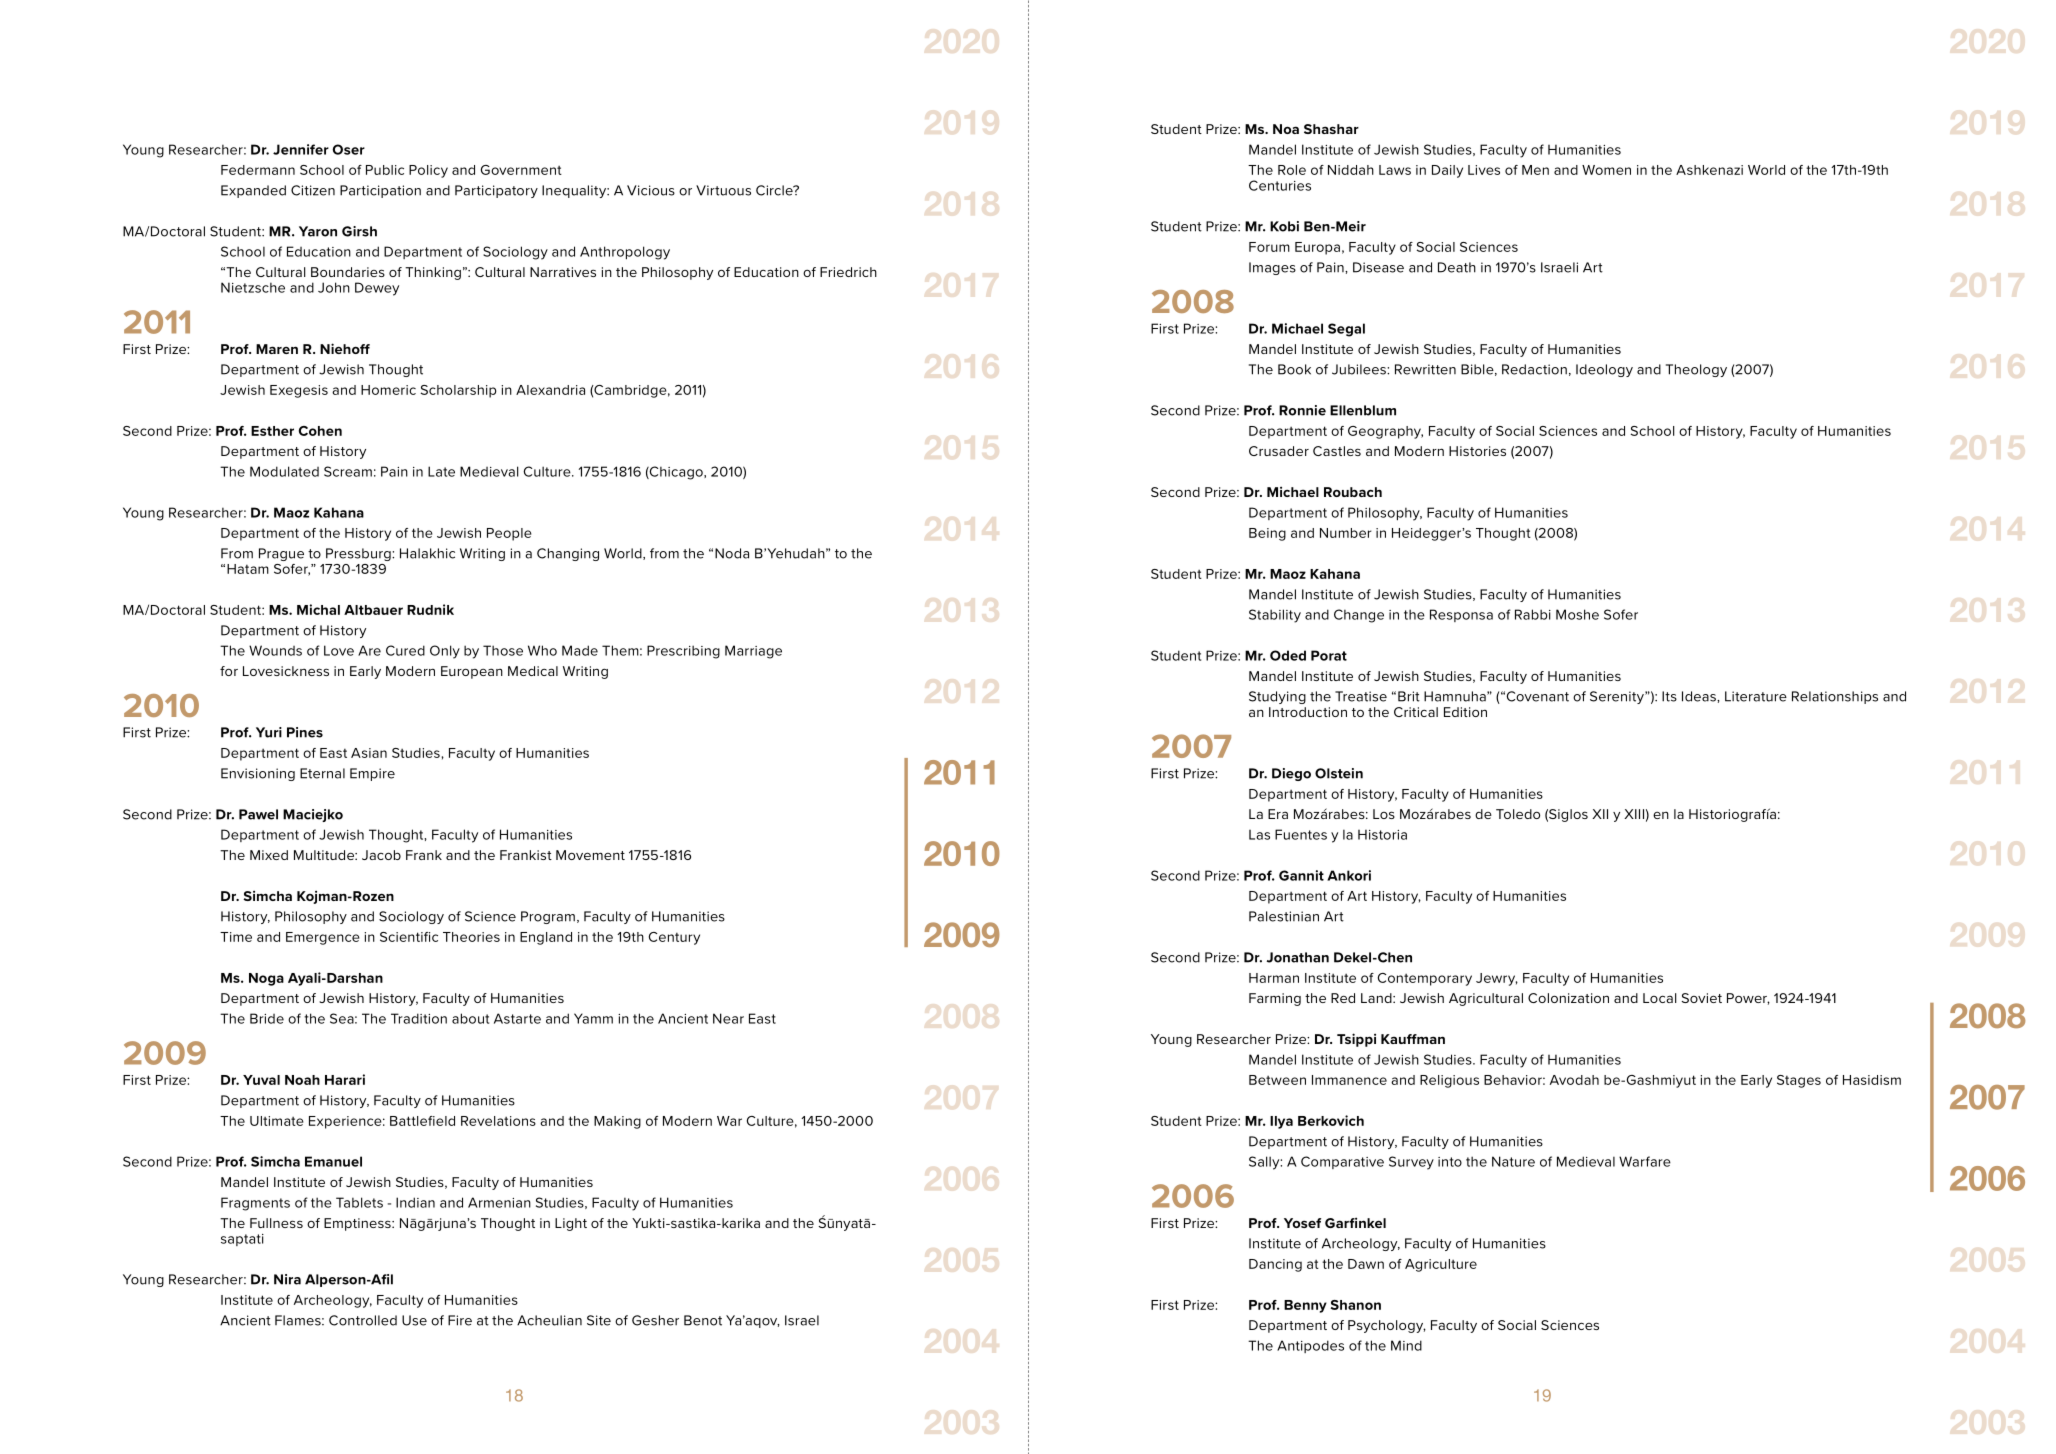 This screenshot has width=2056, height=1454. Describe the element at coordinates (1477, 451) in the screenshot. I see `Histories` at that location.
